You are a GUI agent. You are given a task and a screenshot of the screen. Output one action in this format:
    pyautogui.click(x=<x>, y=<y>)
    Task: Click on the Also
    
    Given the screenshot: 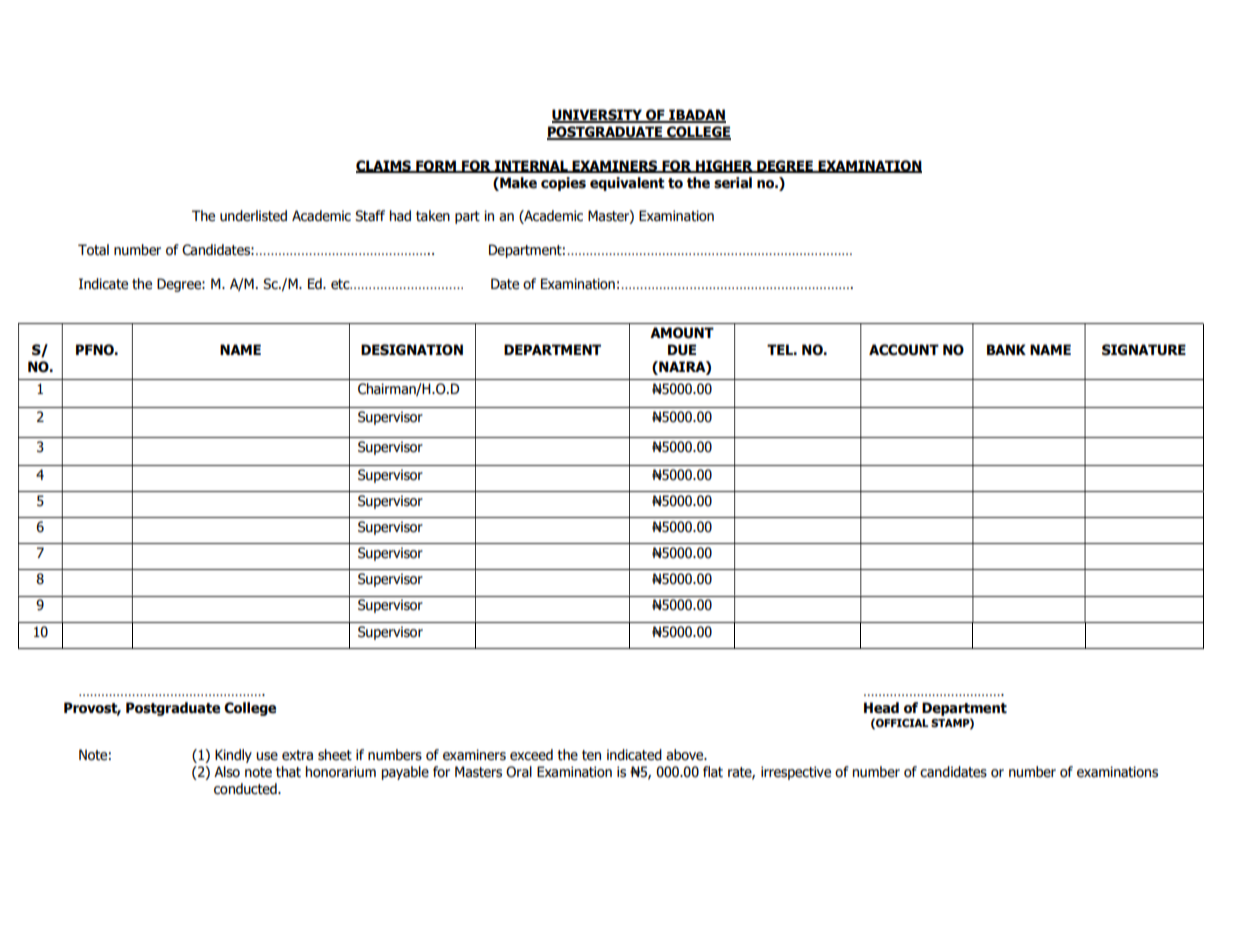 What is the action you would take?
    pyautogui.click(x=227, y=772)
